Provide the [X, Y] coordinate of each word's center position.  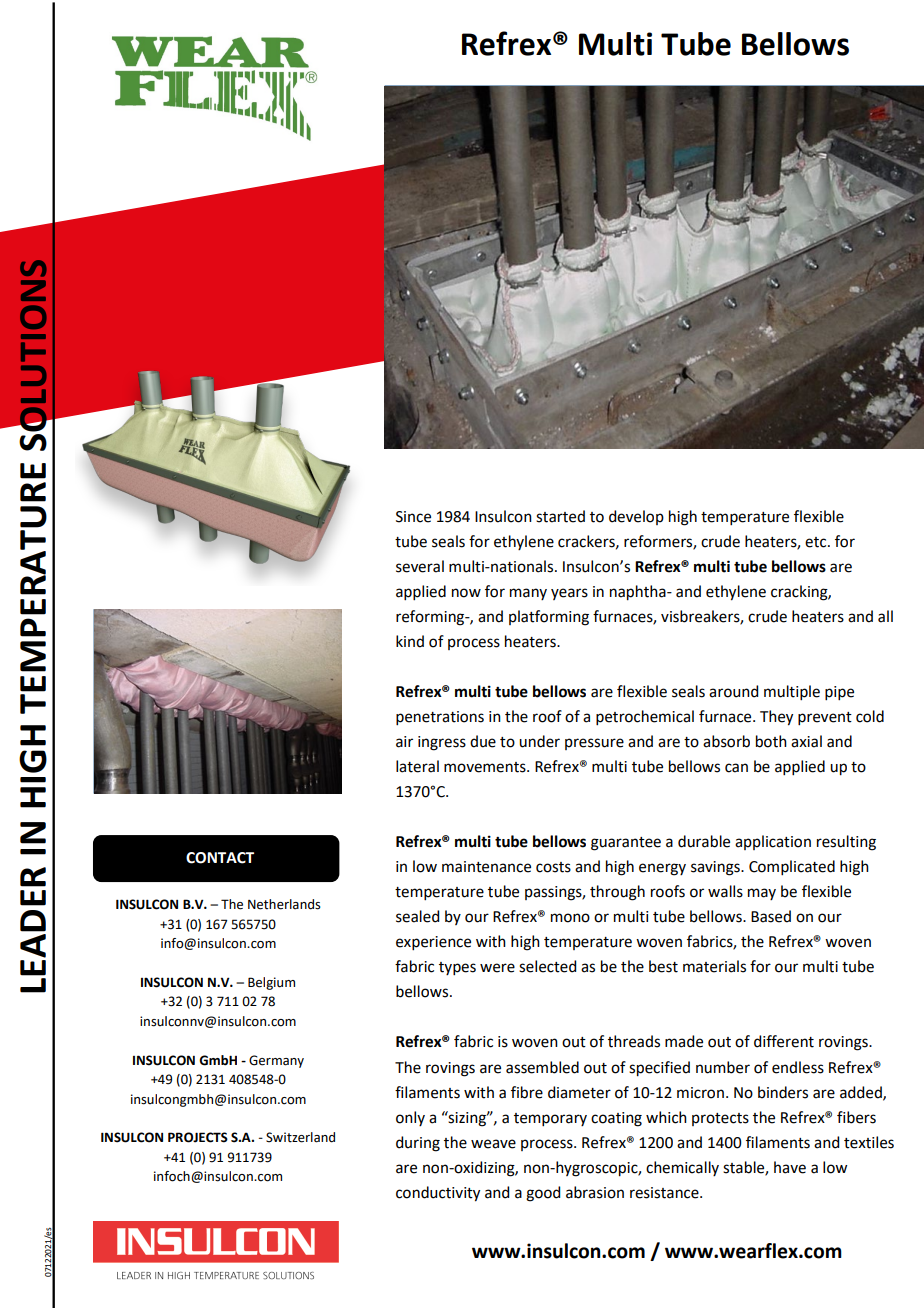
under [539, 741]
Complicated [792, 867]
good [543, 1194]
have [790, 1167]
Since [413, 517]
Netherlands [284, 904]
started [560, 516]
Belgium [271, 983]
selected [547, 966]
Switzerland [300, 1137]
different [784, 1041]
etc [817, 542]
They [776, 718]
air [404, 742]
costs [553, 867]
